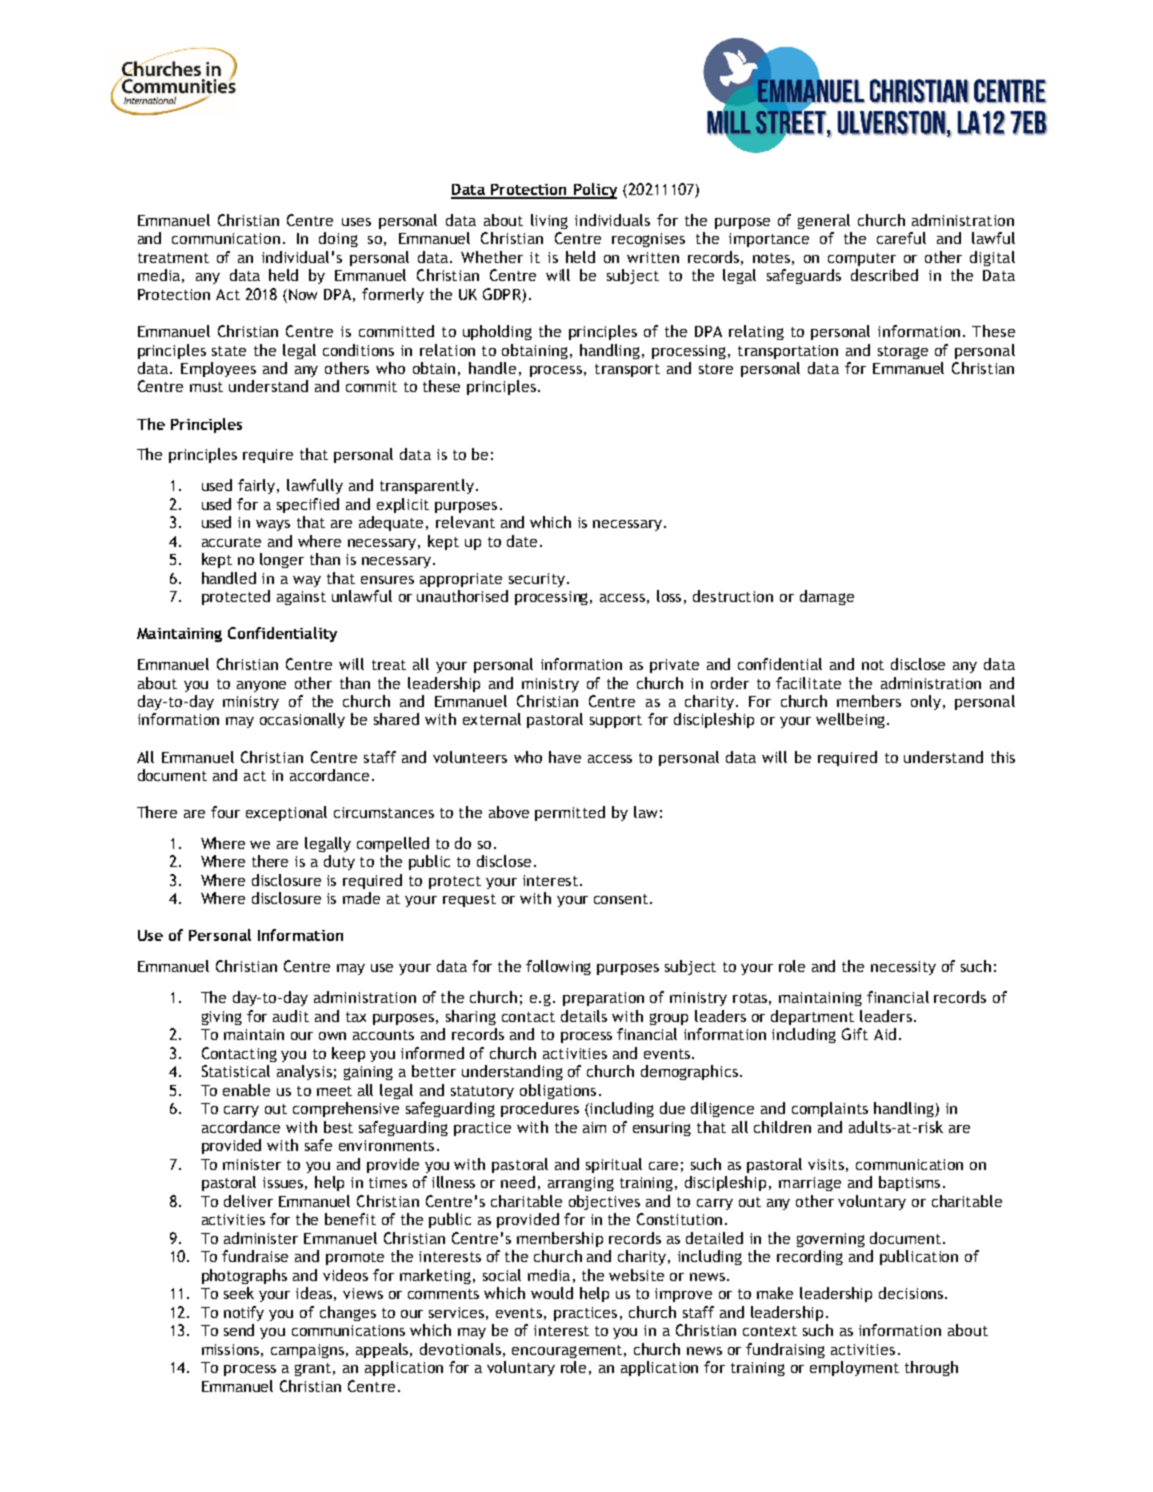  What do you see at coordinates (862, 259) in the screenshot?
I see `computer` at bounding box center [862, 259].
